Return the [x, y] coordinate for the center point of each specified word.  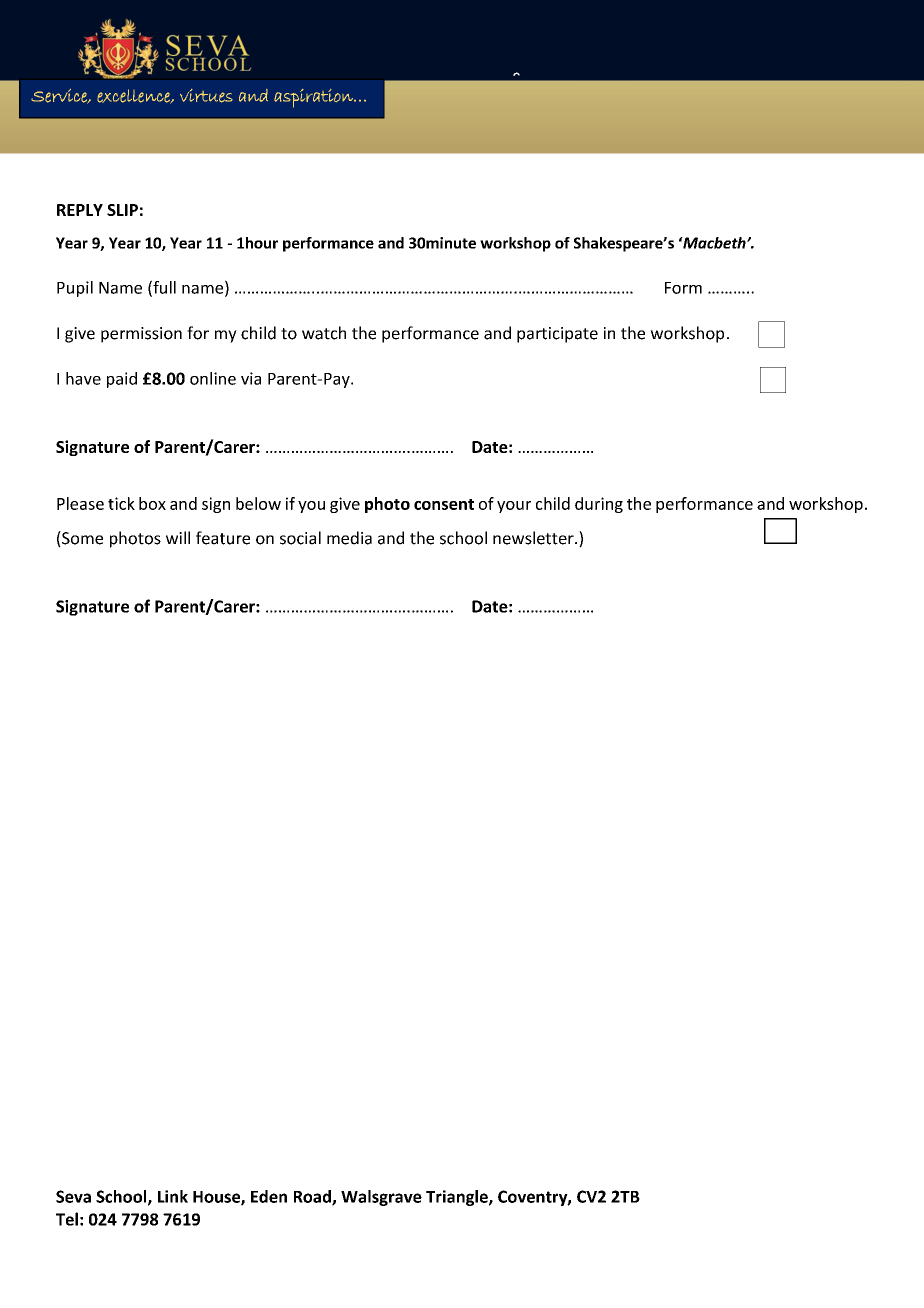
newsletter [534, 538]
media [349, 538]
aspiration [314, 98]
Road [313, 1197]
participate [557, 335]
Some [81, 539]
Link [173, 1196]
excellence [134, 96]
